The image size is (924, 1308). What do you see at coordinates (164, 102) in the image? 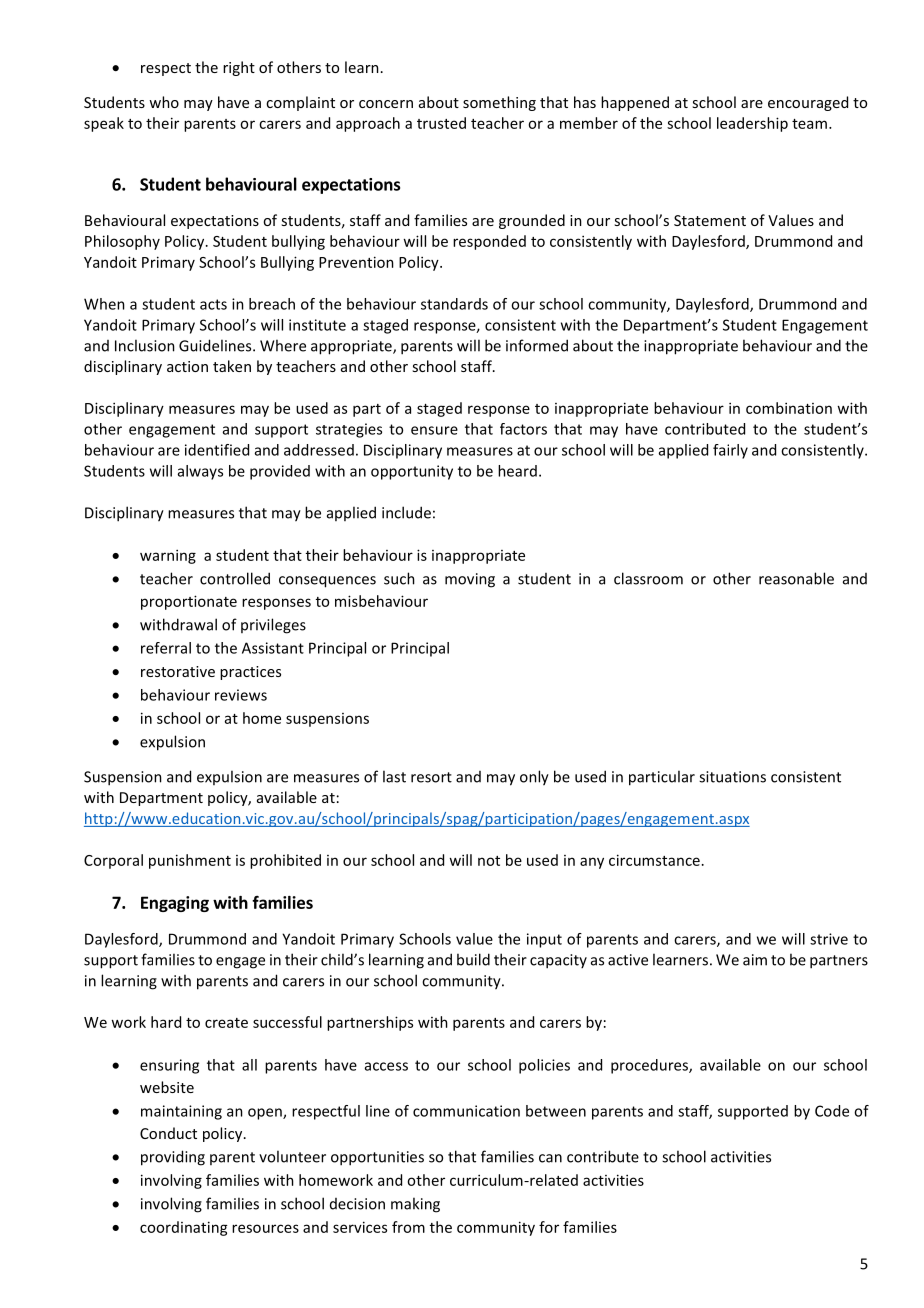
I see `who` at bounding box center [164, 102].
